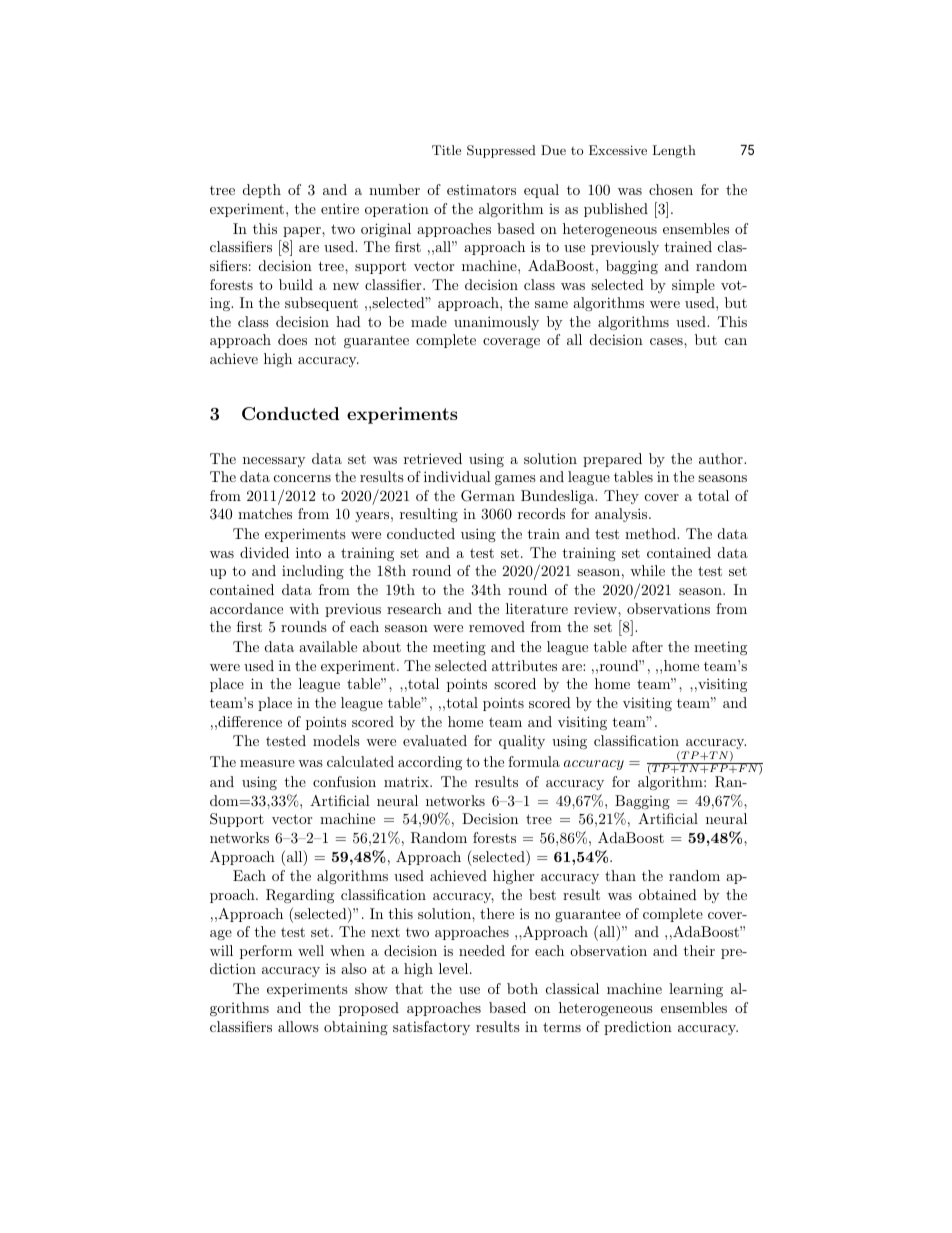  I want to click on measure, so click(267, 763).
